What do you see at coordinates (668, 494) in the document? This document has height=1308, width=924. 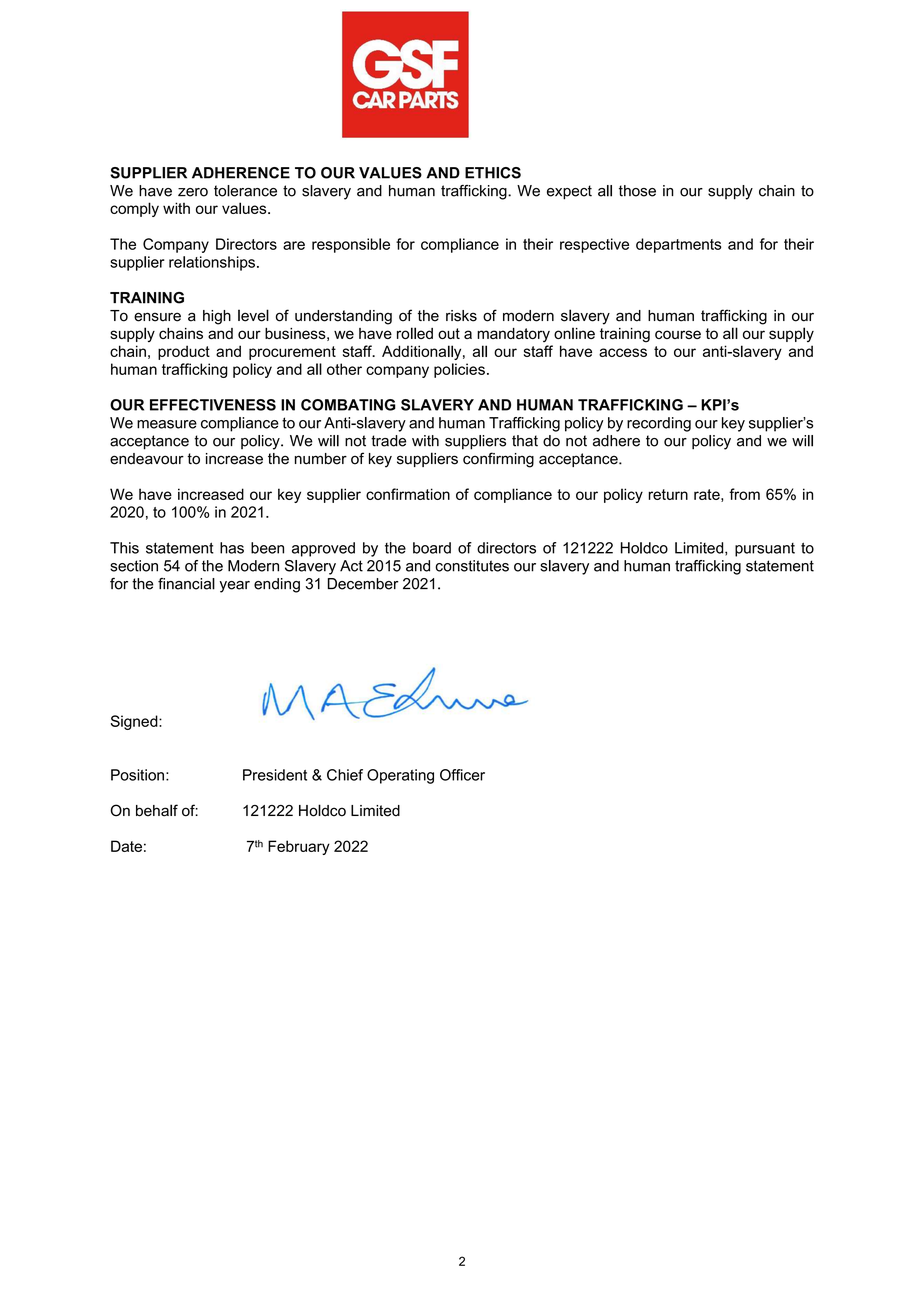 I see `return` at bounding box center [668, 494].
